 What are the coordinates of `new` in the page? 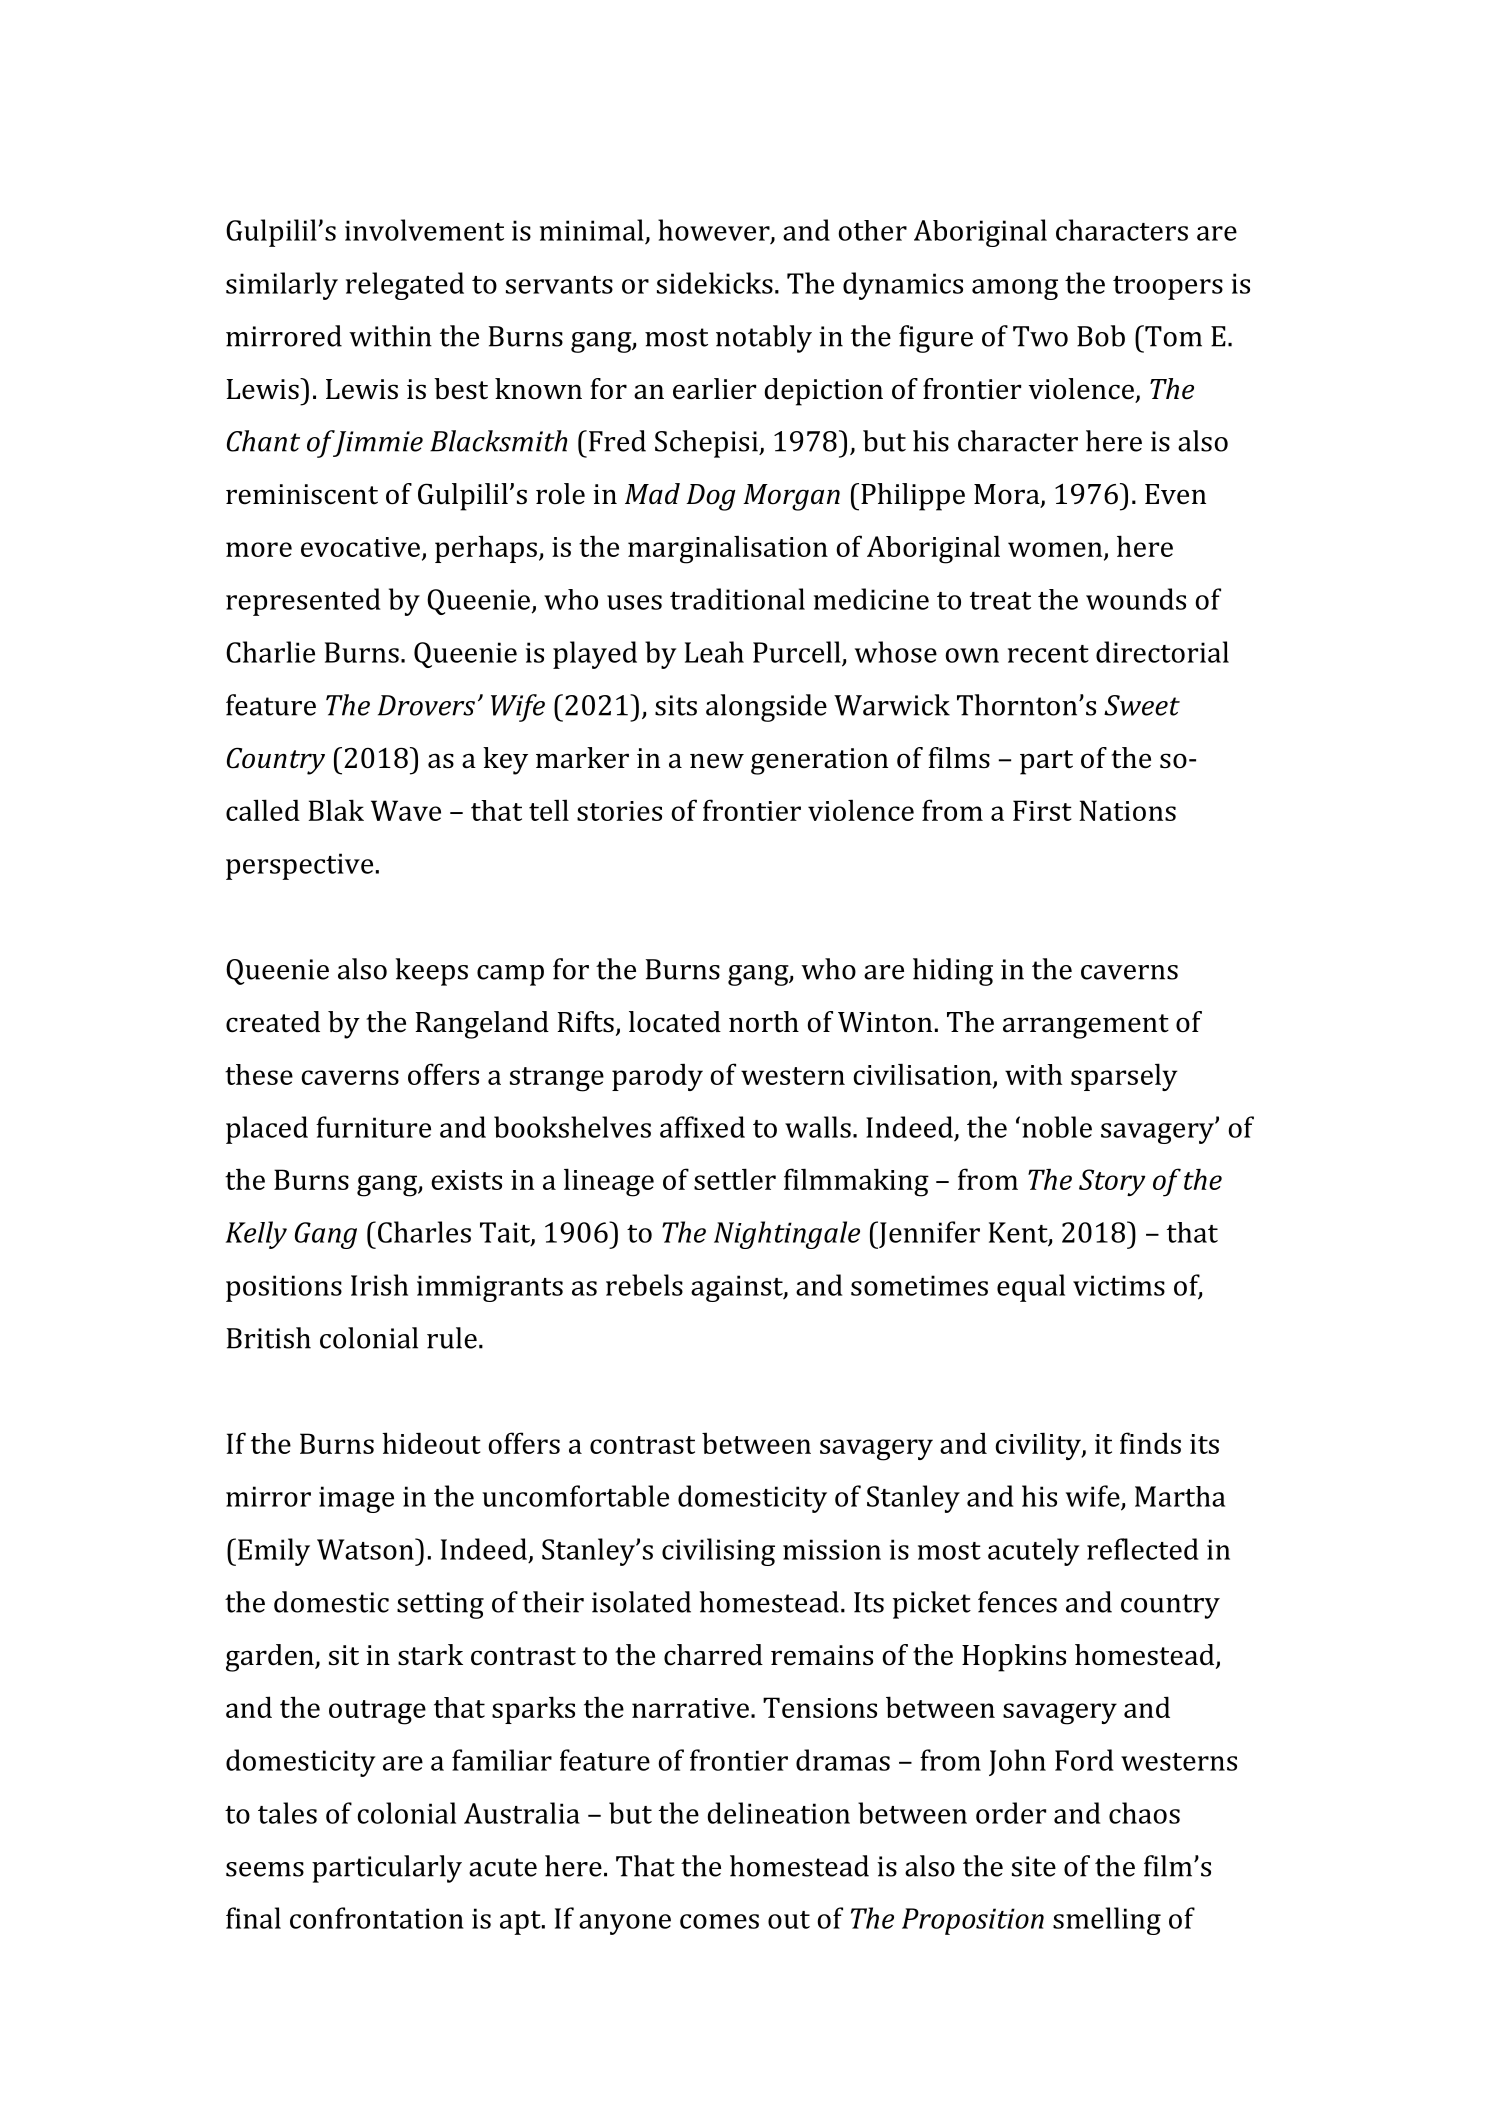 It's located at (717, 761).
